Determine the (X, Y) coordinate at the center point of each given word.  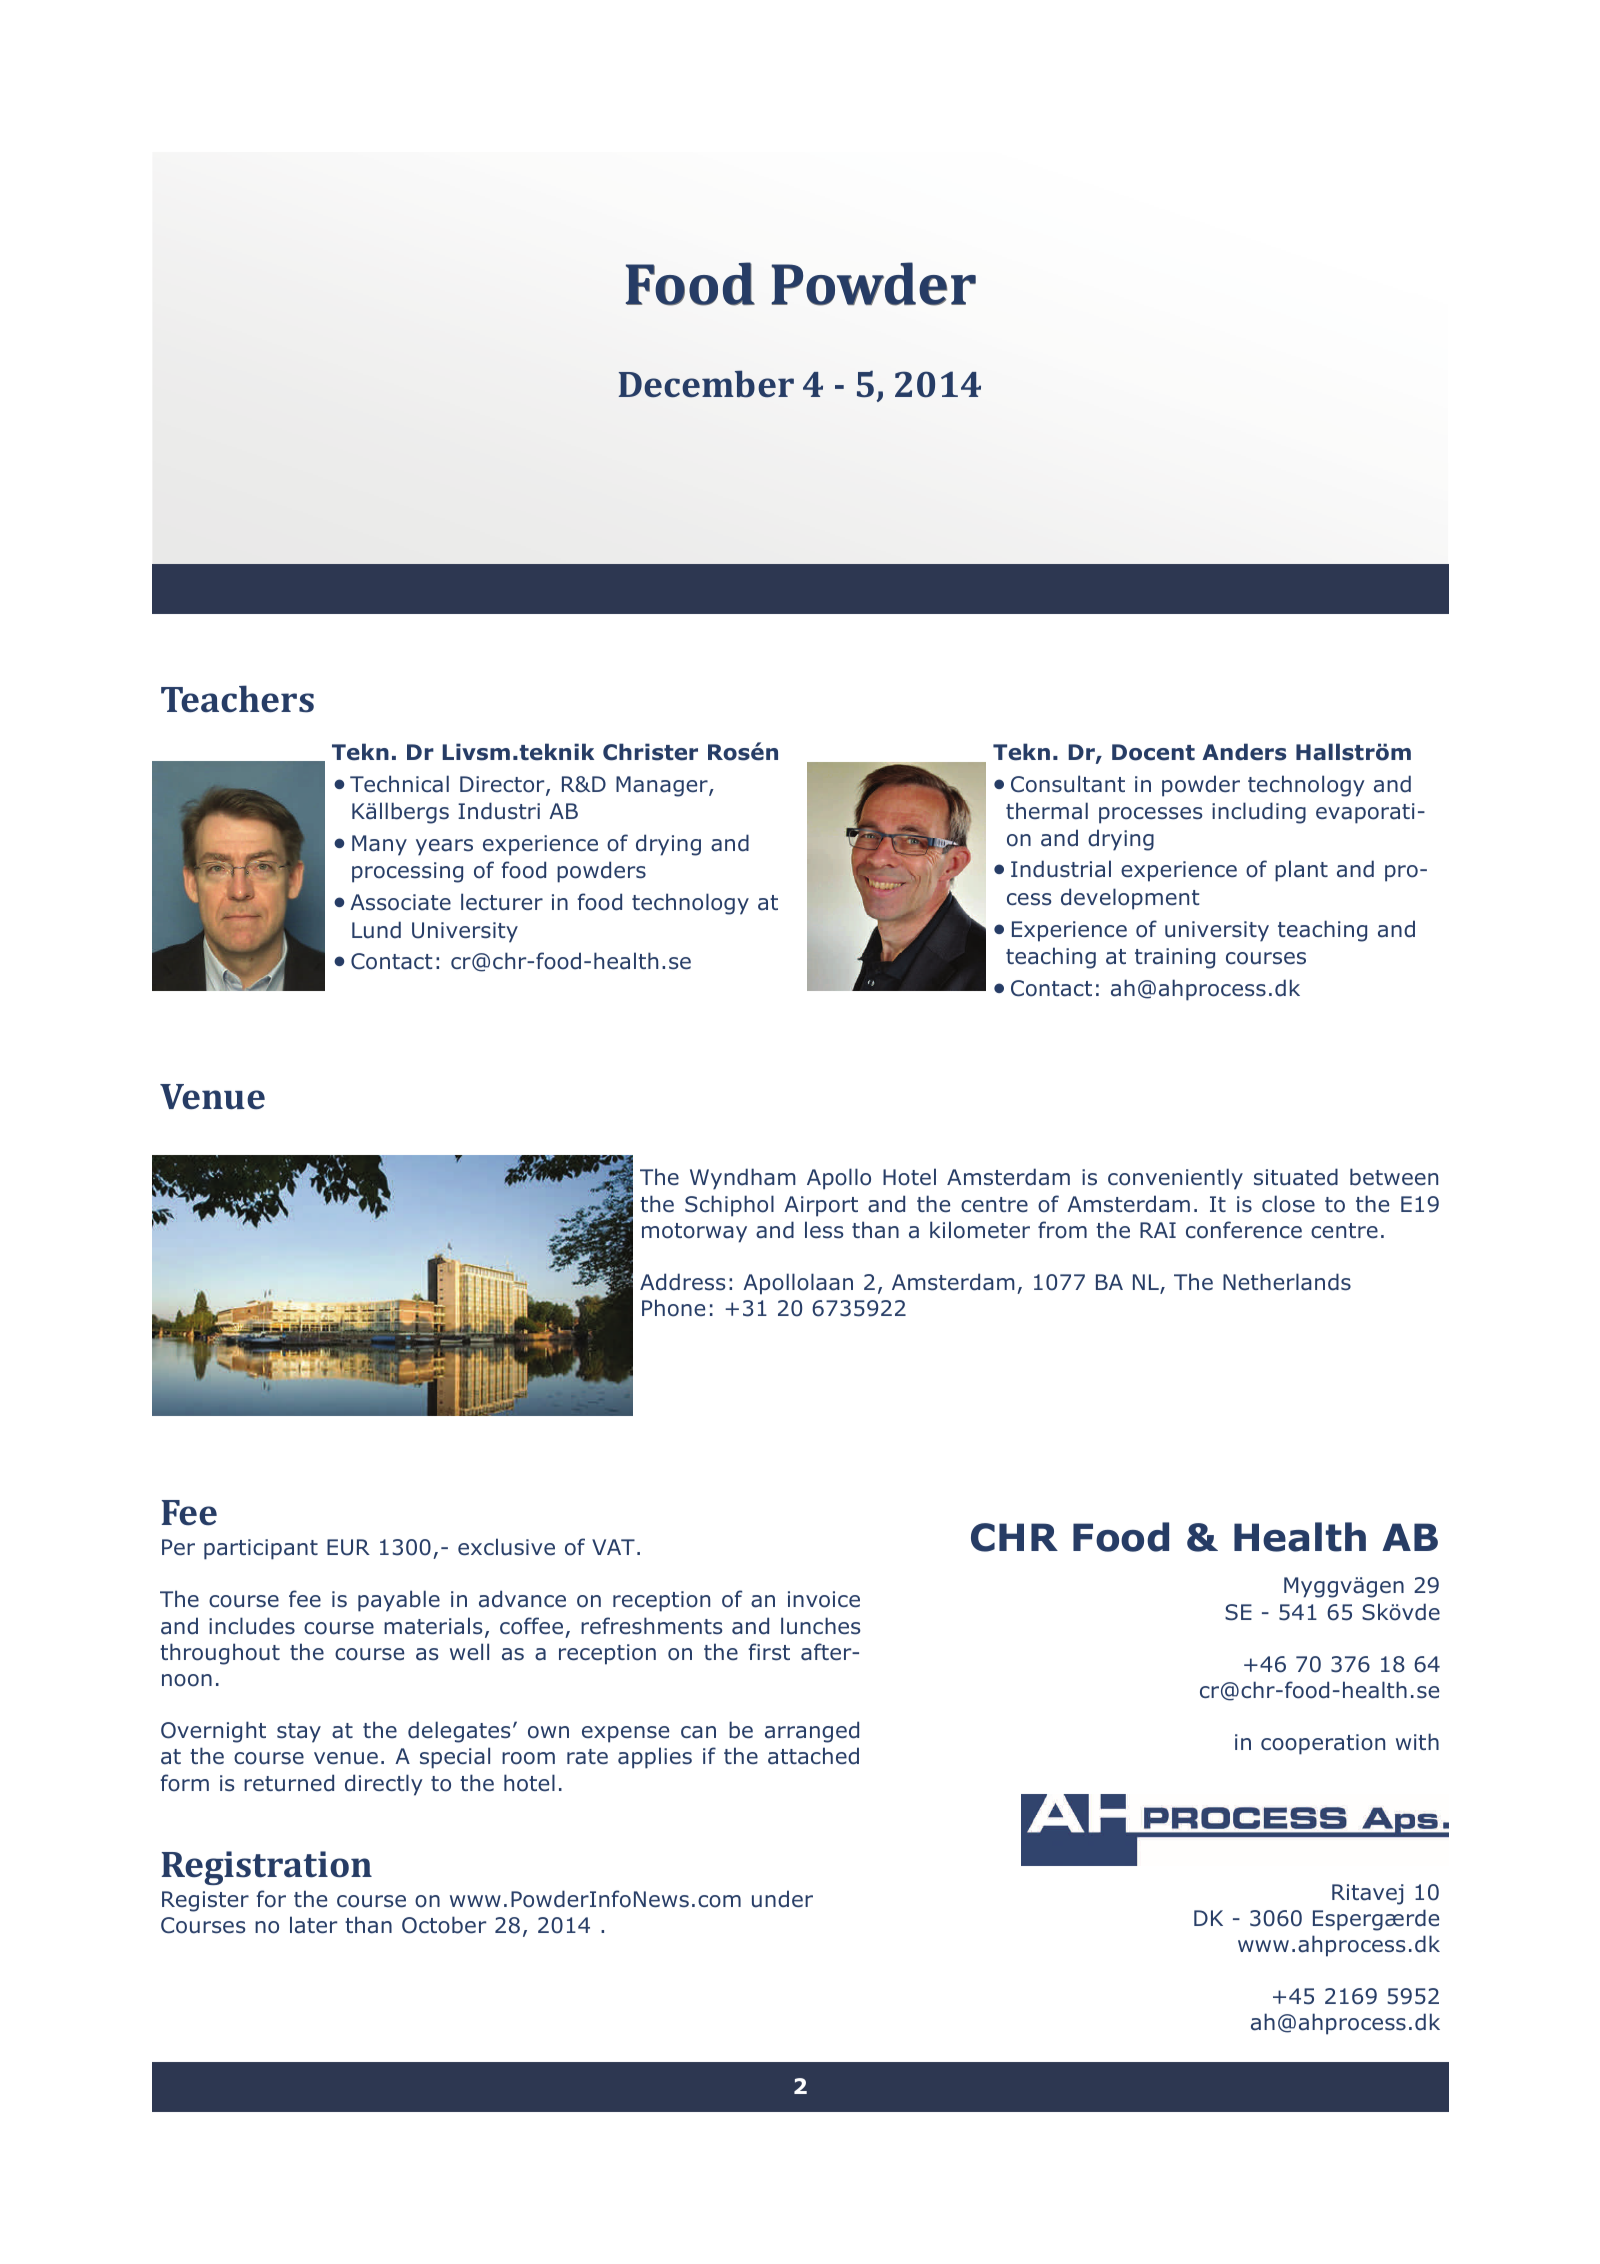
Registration (267, 1868)
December (706, 384)
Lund (376, 930)
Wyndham (743, 1179)
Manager (663, 786)
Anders (1244, 752)
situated (1296, 1177)
